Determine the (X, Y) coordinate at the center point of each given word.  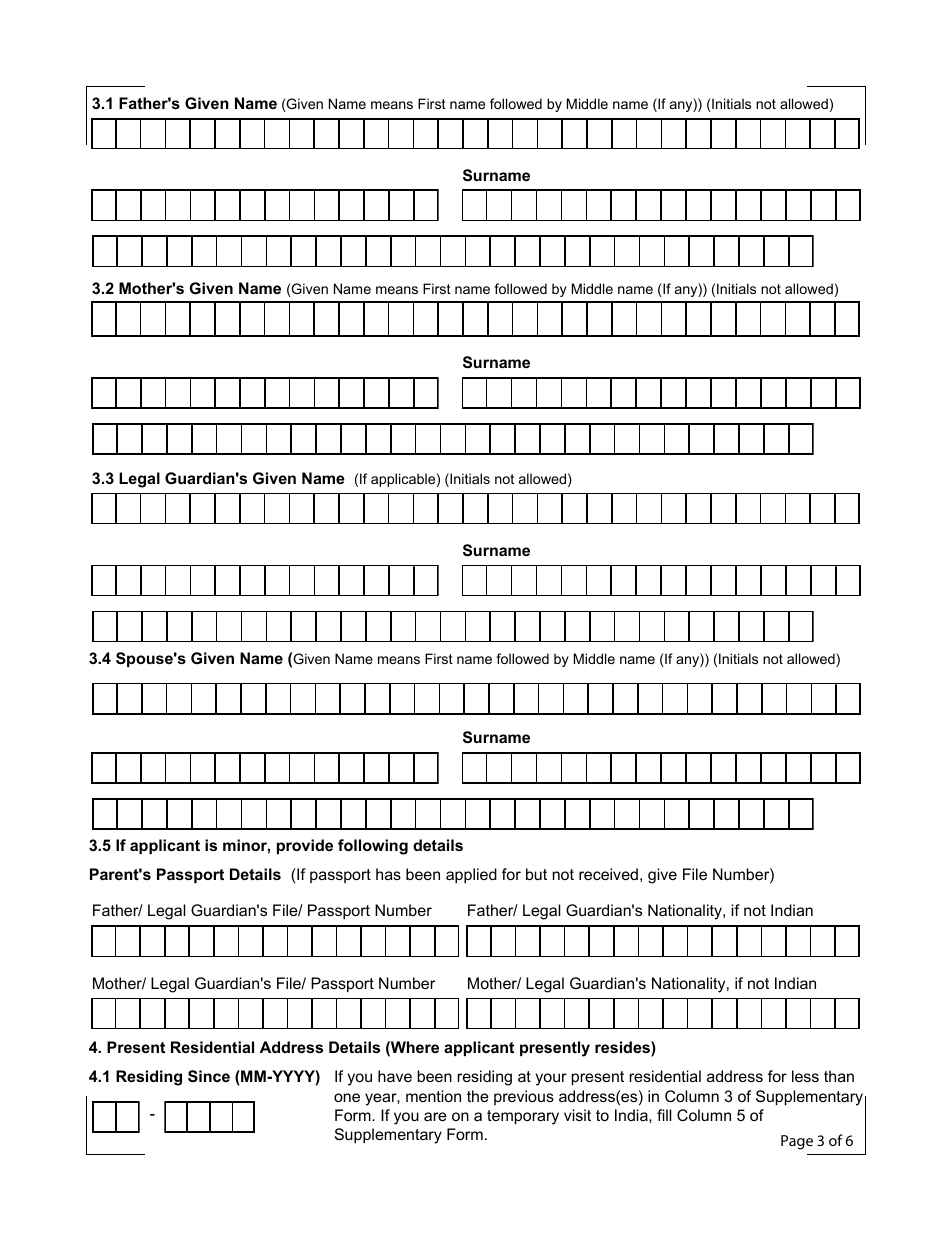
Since (209, 1076)
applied (471, 875)
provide (305, 846)
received (608, 874)
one (347, 1097)
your (551, 1079)
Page (797, 1142)
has (388, 874)
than (839, 1076)
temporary (523, 1117)
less (805, 1076)
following (373, 847)
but (536, 874)
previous (524, 1097)
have (395, 1076)
